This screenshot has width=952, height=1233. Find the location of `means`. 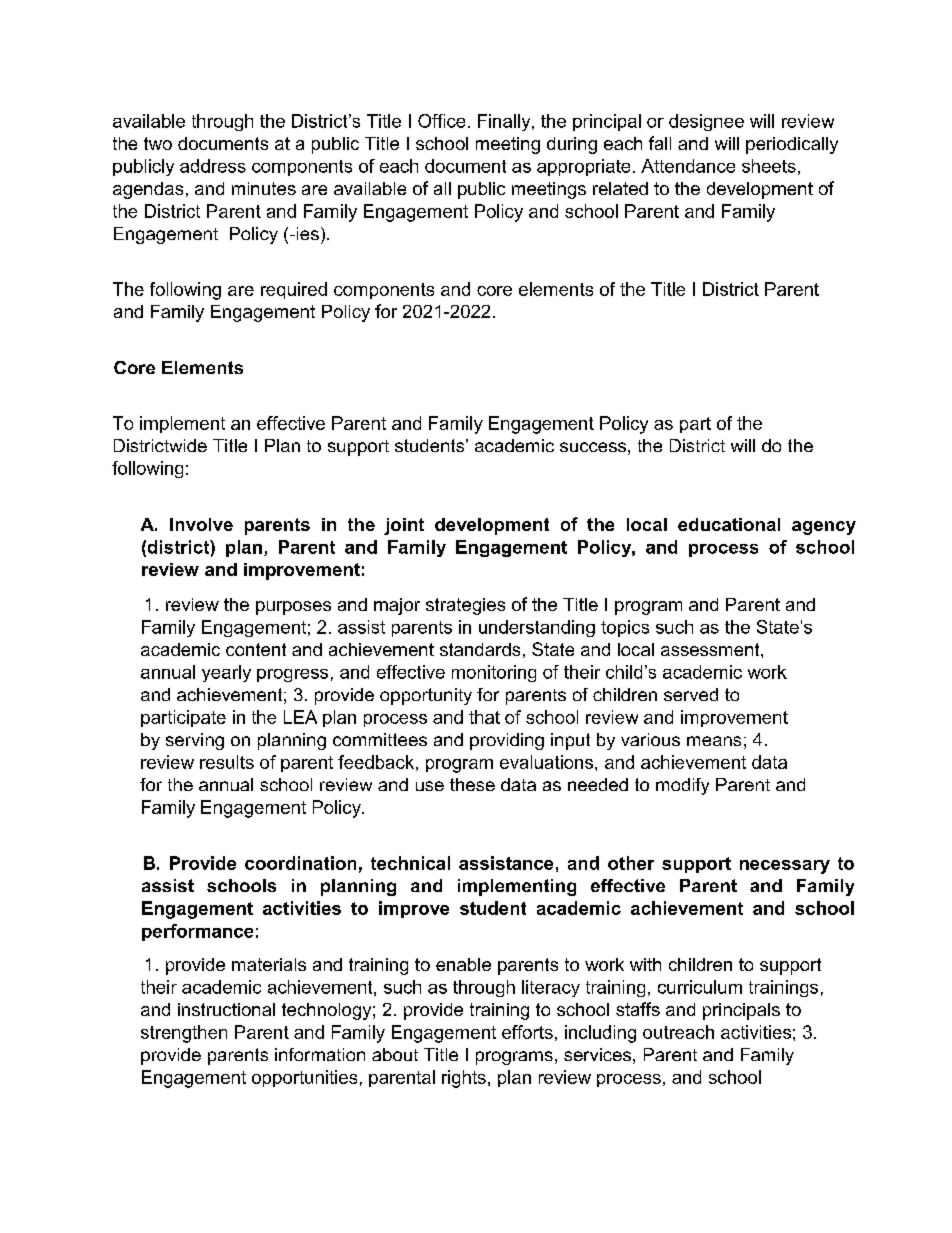

means is located at coordinates (714, 741).
